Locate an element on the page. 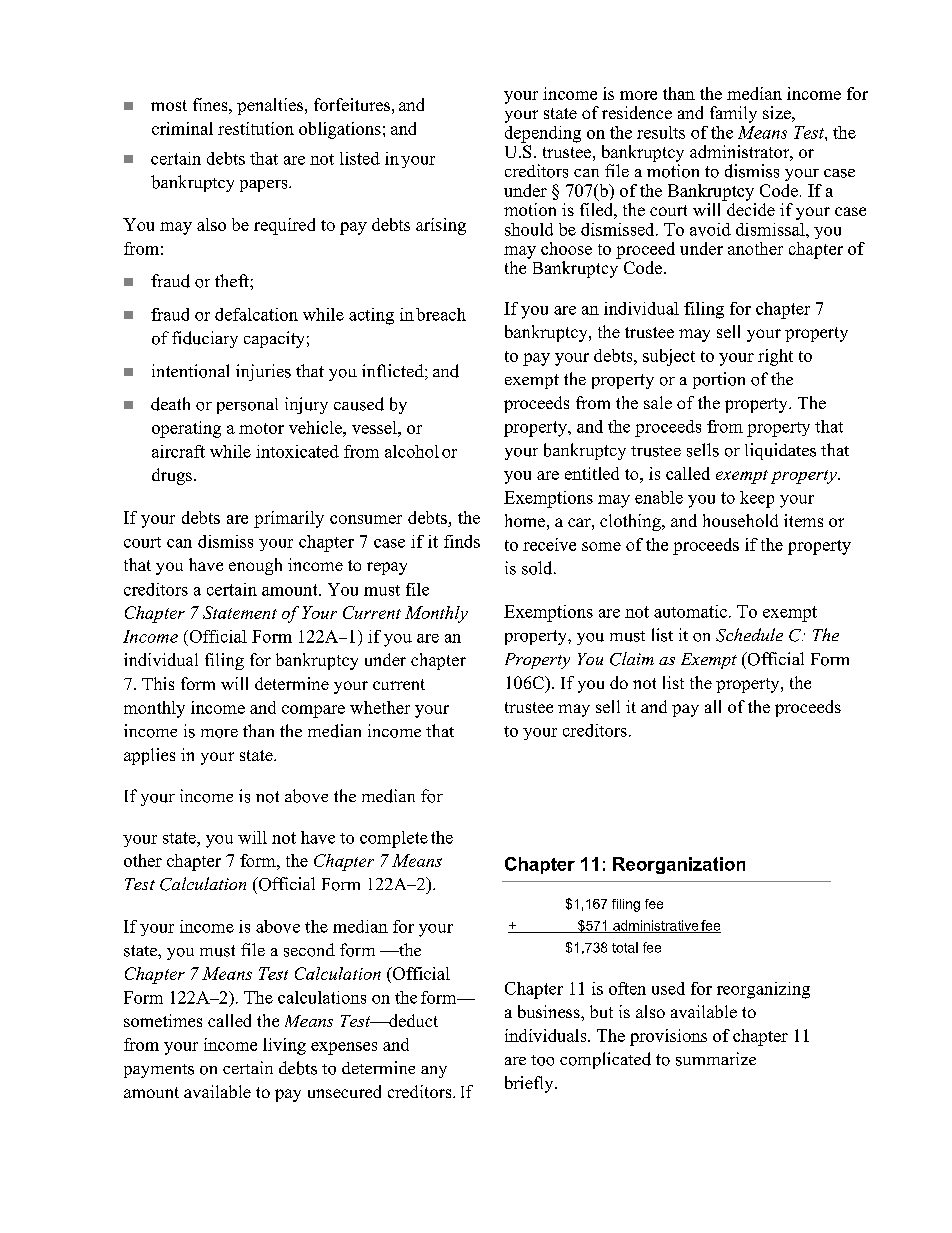 This document has height=1233, width=952. automatic is located at coordinates (690, 611).
